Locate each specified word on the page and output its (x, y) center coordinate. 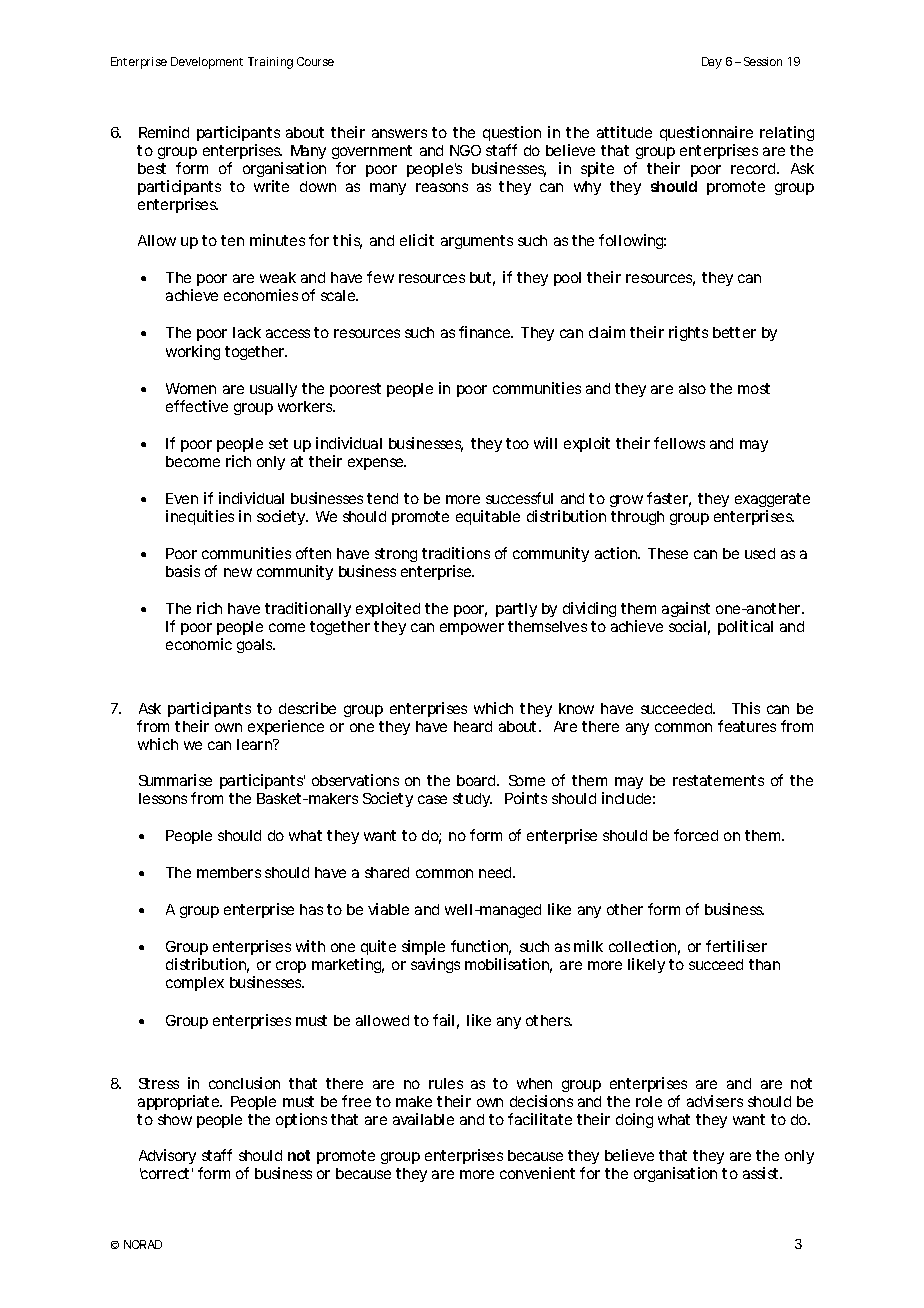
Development (207, 63)
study (472, 800)
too (517, 443)
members (229, 872)
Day (712, 63)
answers (399, 133)
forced (696, 835)
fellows (679, 443)
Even (182, 498)
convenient (537, 1173)
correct (164, 1173)
